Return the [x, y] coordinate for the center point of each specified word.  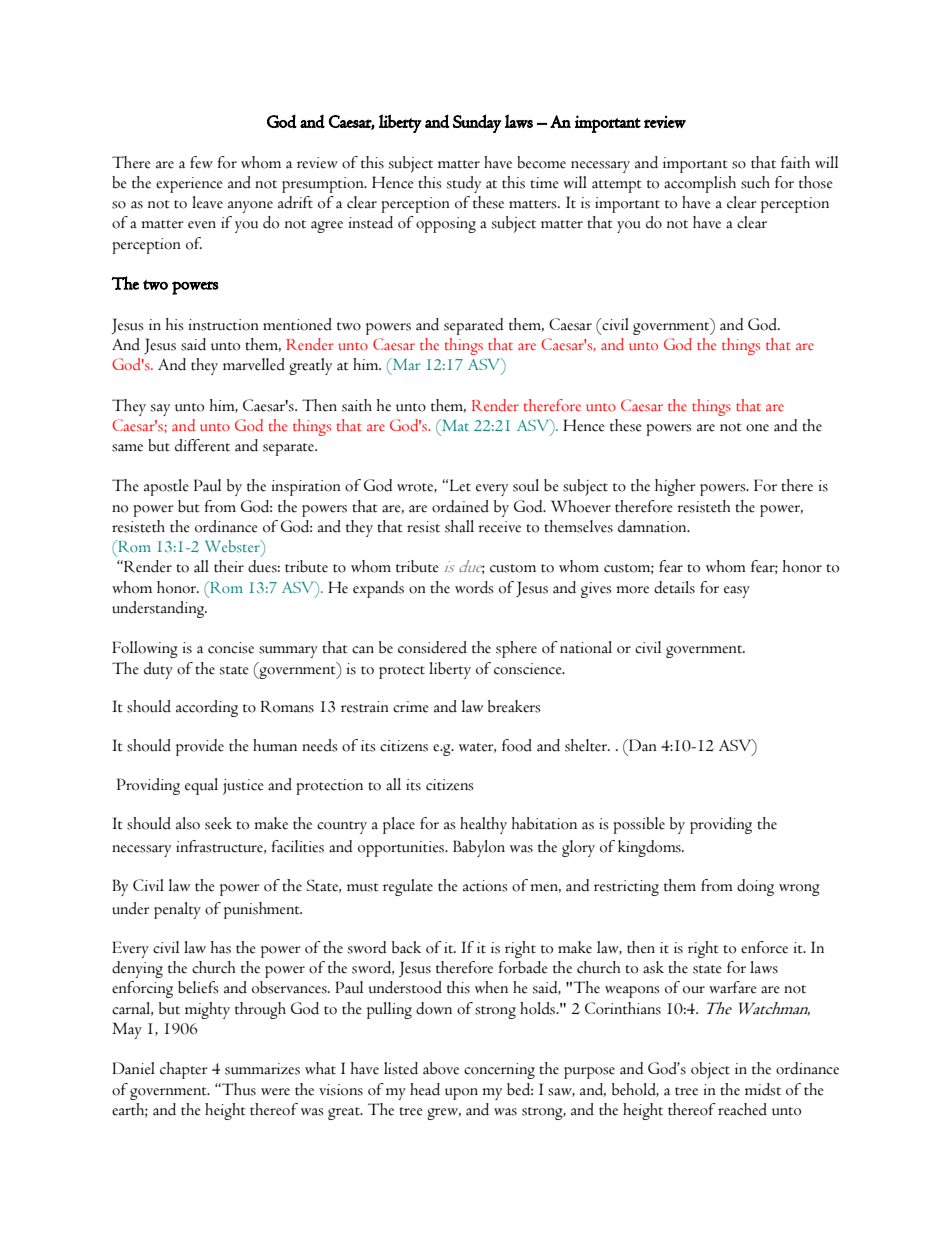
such [755, 182]
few [201, 162]
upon [461, 1094]
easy [737, 592]
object [710, 1070]
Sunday [477, 123]
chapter [183, 1070]
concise [231, 648]
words [474, 587]
